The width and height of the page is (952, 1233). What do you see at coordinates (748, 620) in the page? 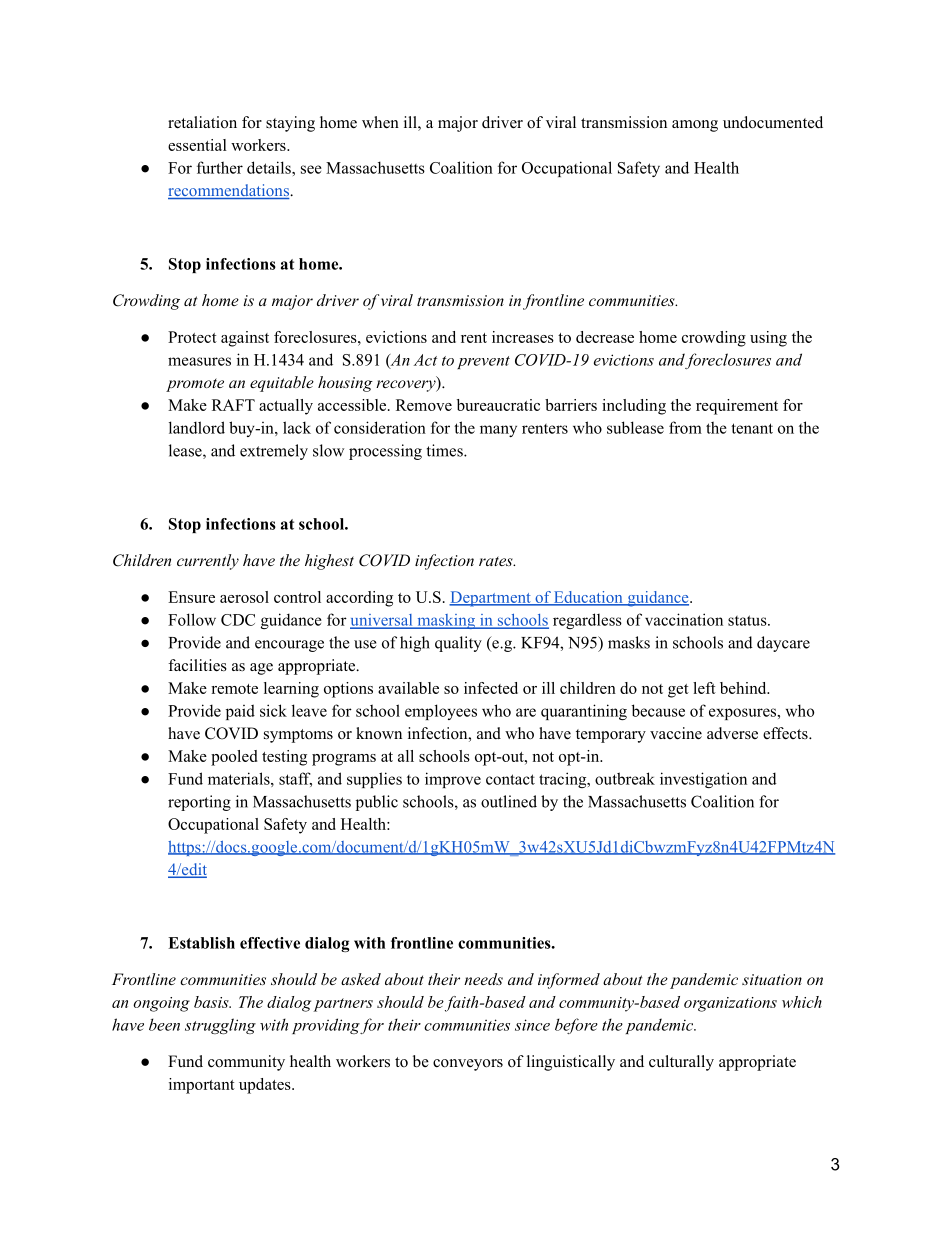
I see `status` at bounding box center [748, 620].
